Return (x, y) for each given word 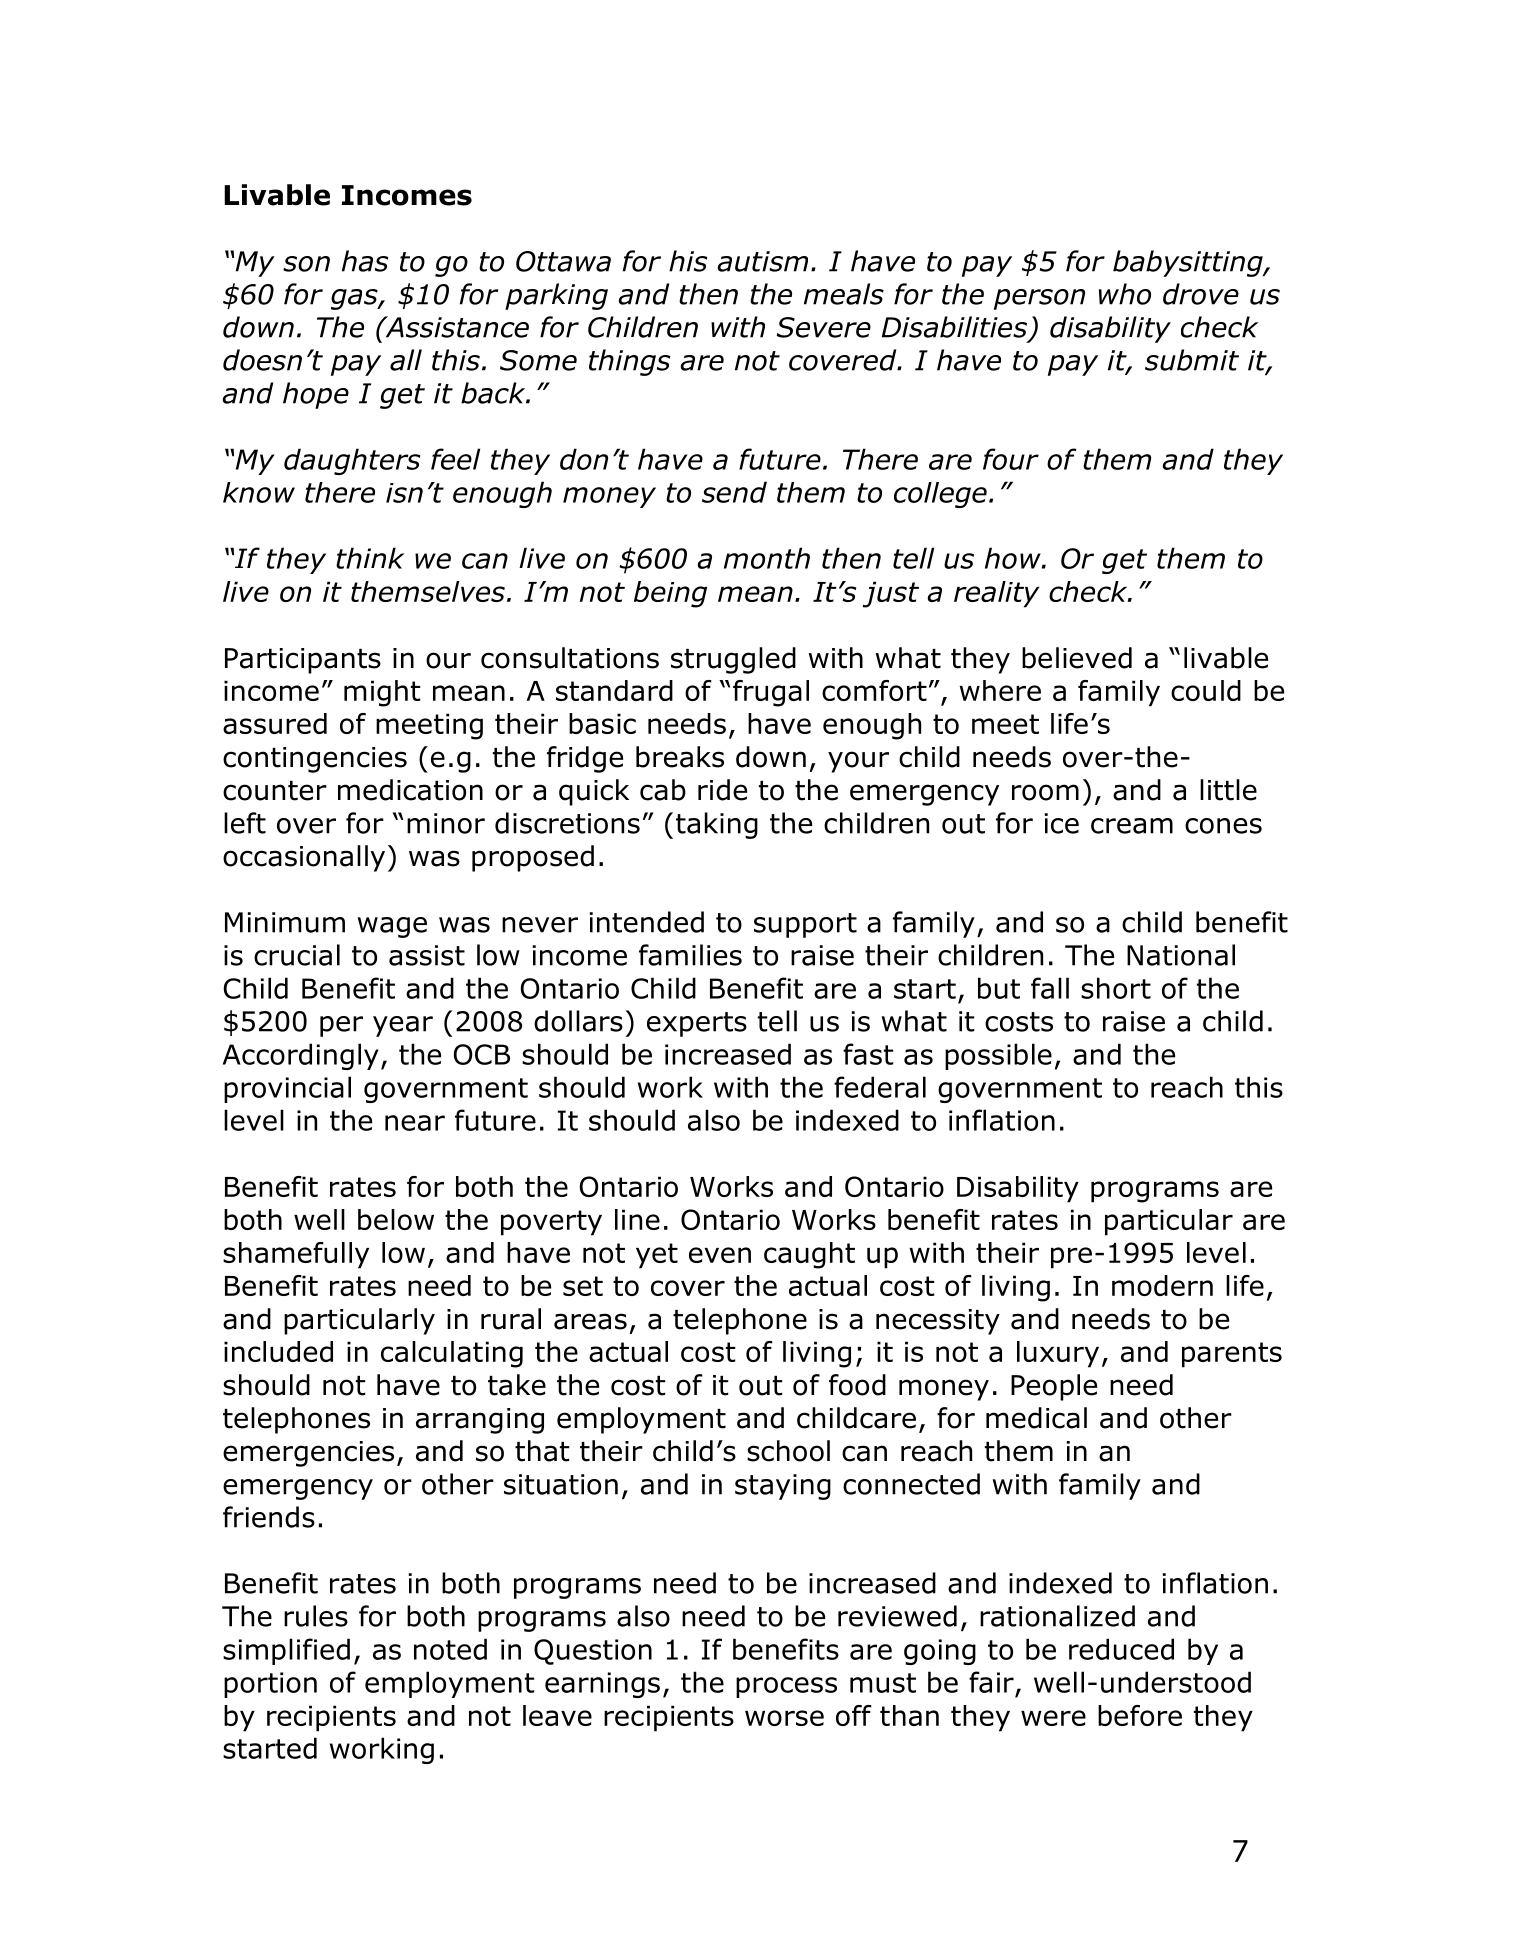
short (1116, 988)
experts (697, 1024)
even (720, 1255)
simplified (286, 1651)
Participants (303, 661)
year (403, 1026)
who (1125, 294)
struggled (733, 660)
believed (1077, 658)
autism (763, 261)
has (365, 261)
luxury (1058, 1354)
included (278, 1351)
